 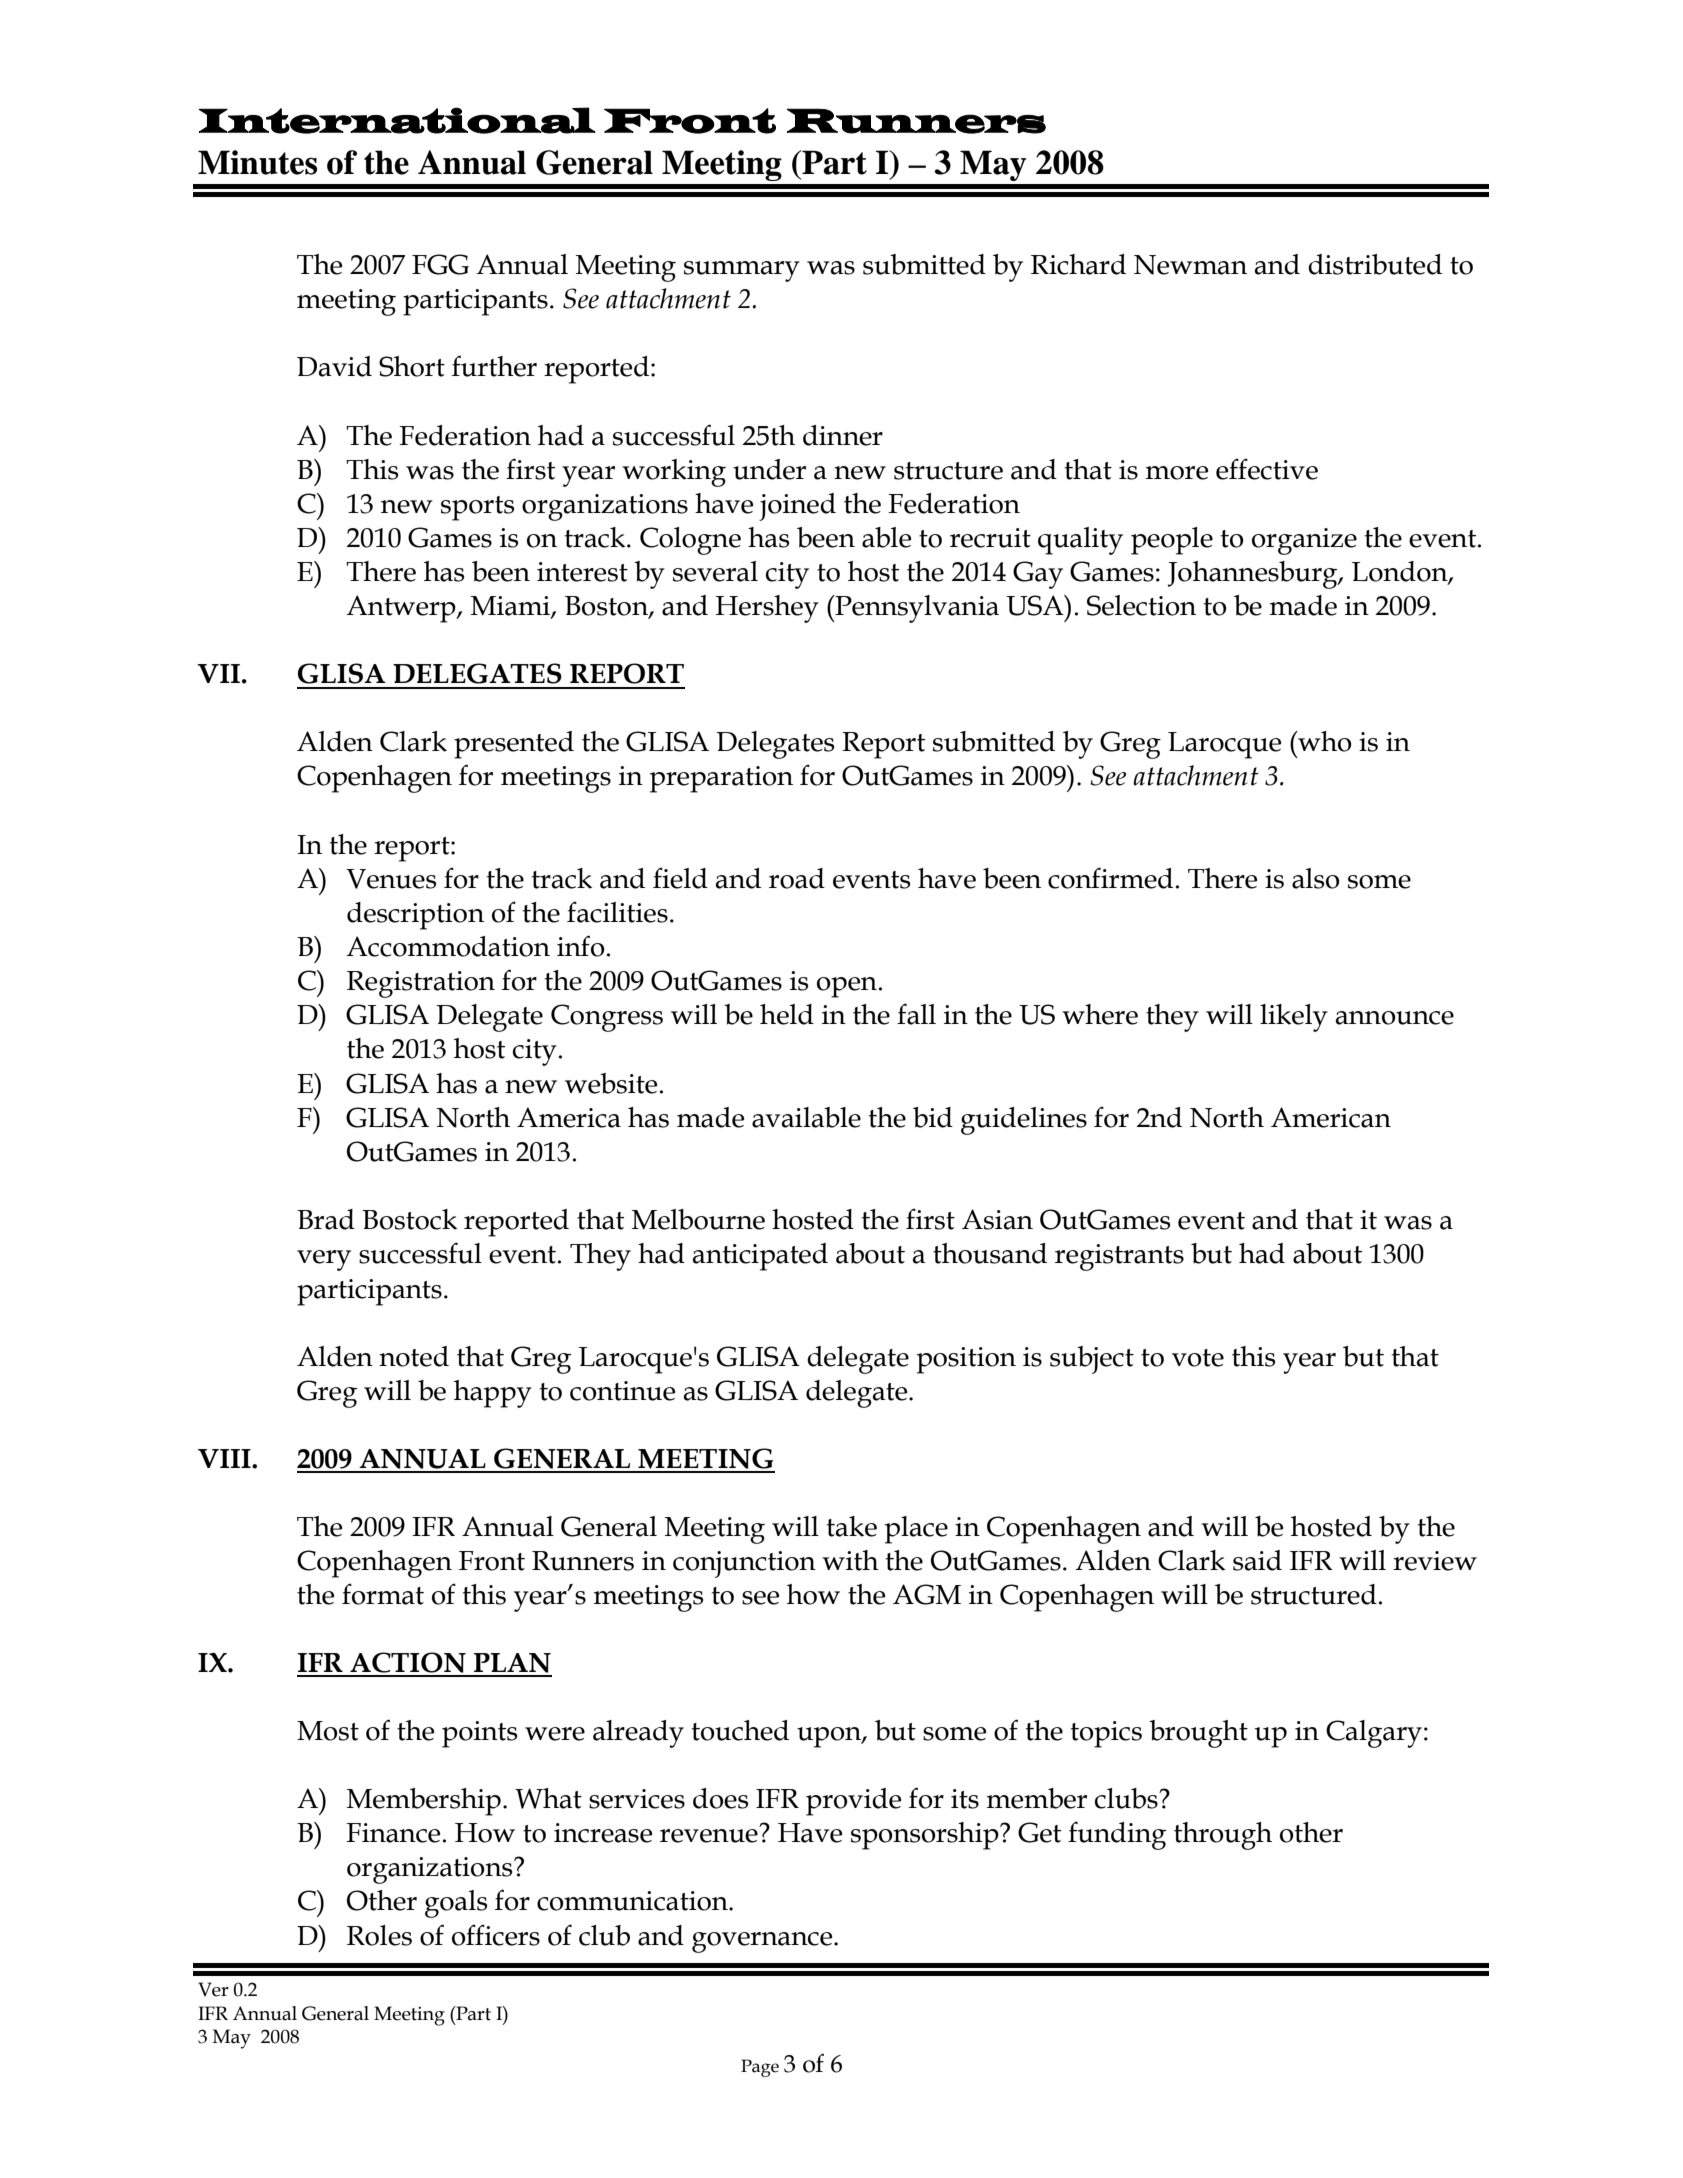 What do you see at coordinates (397, 120) in the page?
I see `International` at bounding box center [397, 120].
